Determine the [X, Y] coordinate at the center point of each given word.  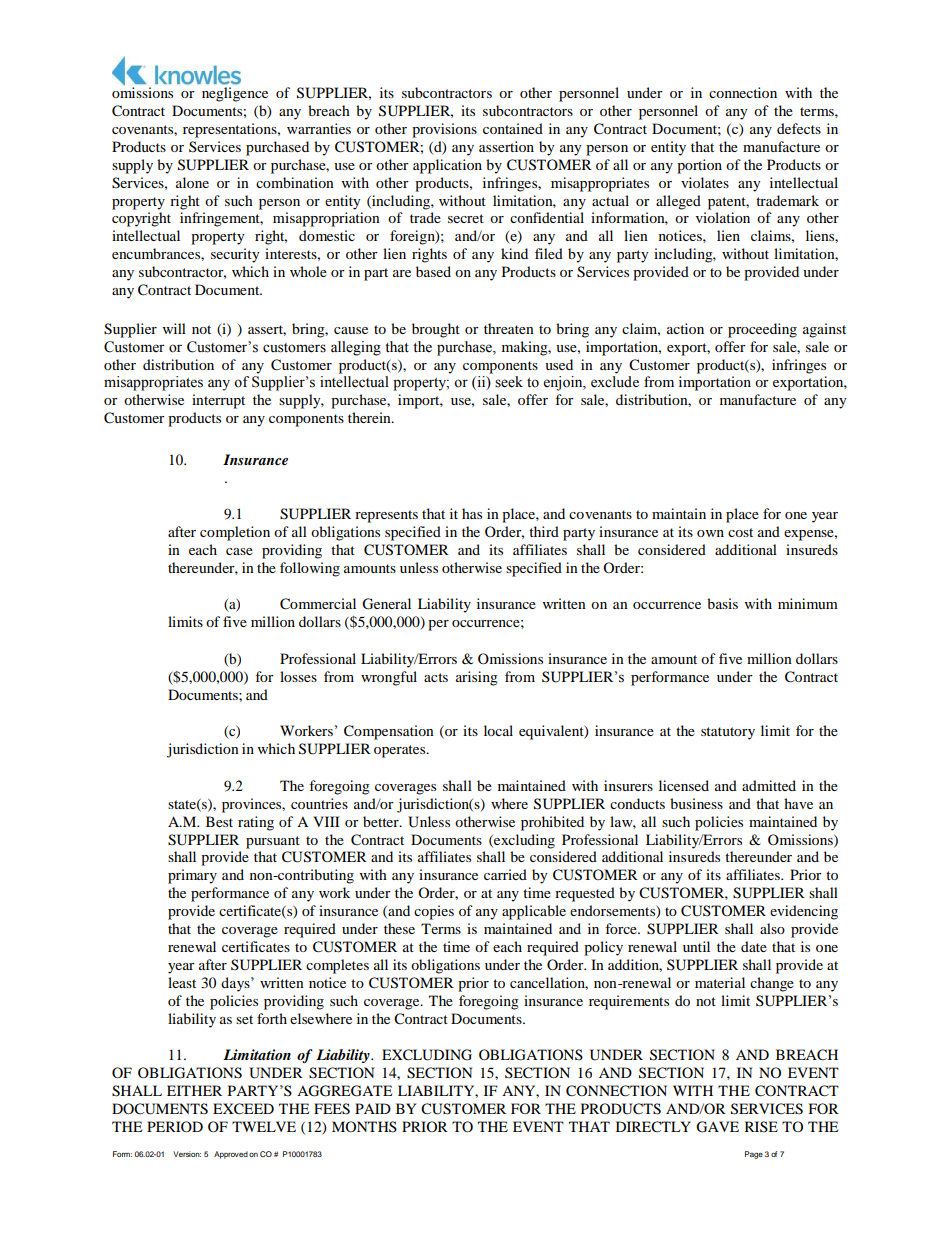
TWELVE [264, 1126]
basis [722, 603]
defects [799, 128]
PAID [373, 1108]
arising [477, 678]
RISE [761, 1126]
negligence [235, 94]
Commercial [318, 604]
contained [513, 128]
